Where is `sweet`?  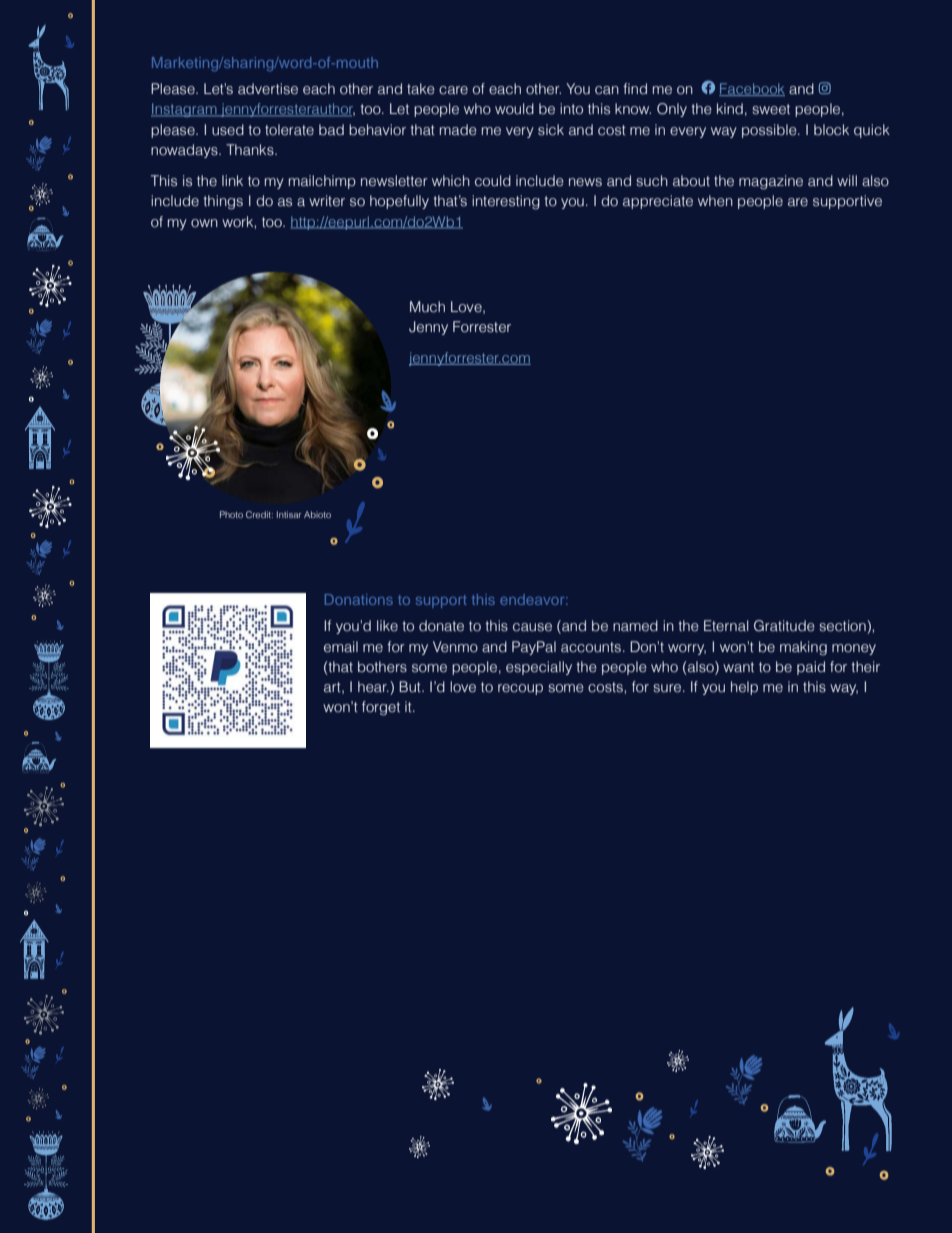
sweet is located at coordinates (771, 109).
